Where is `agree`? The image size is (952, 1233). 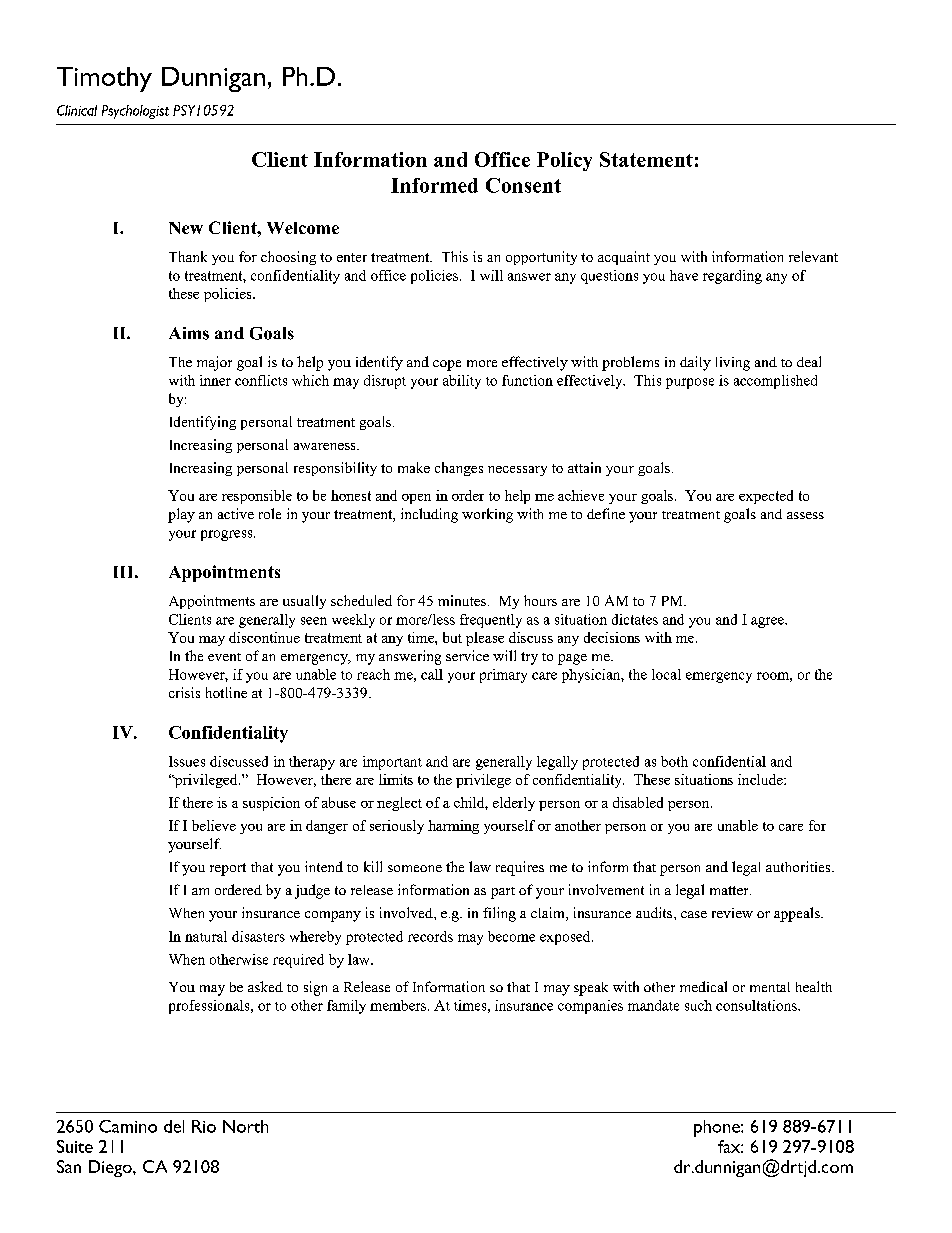
agree is located at coordinates (768, 622).
